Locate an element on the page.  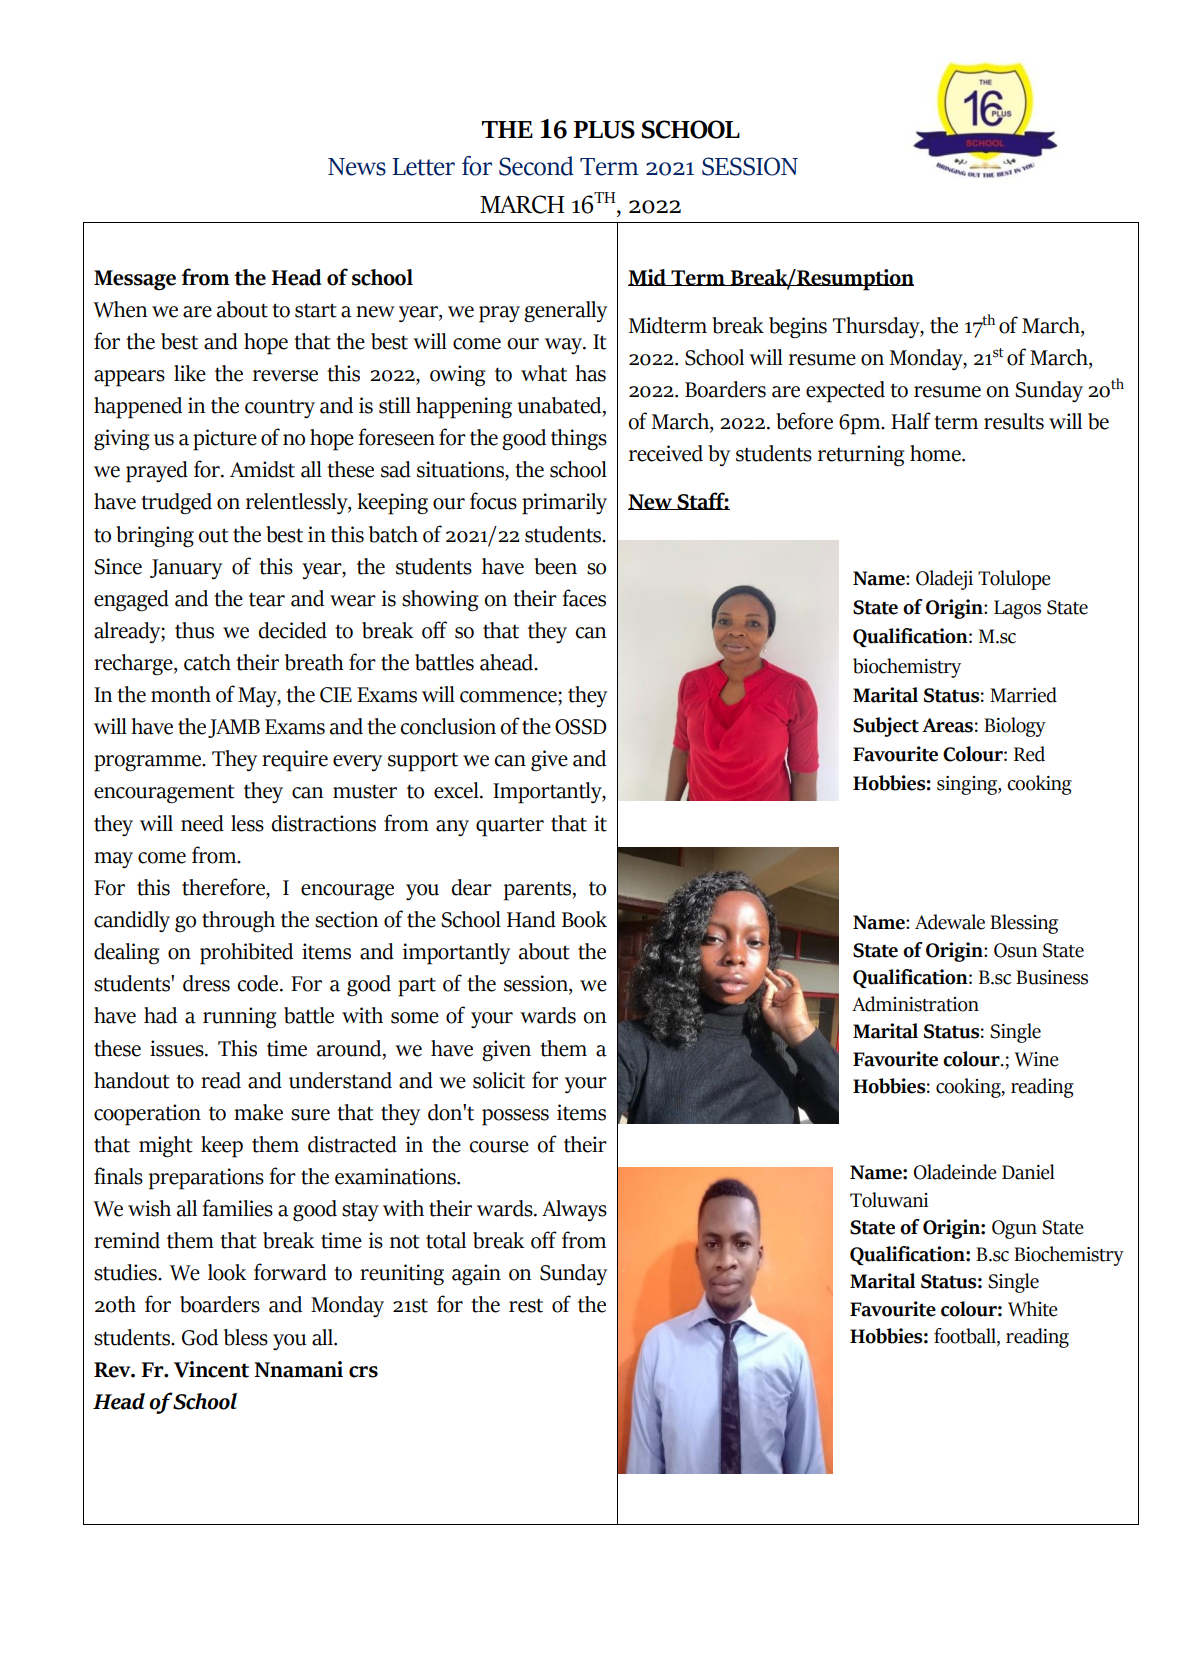
Second is located at coordinates (536, 166).
